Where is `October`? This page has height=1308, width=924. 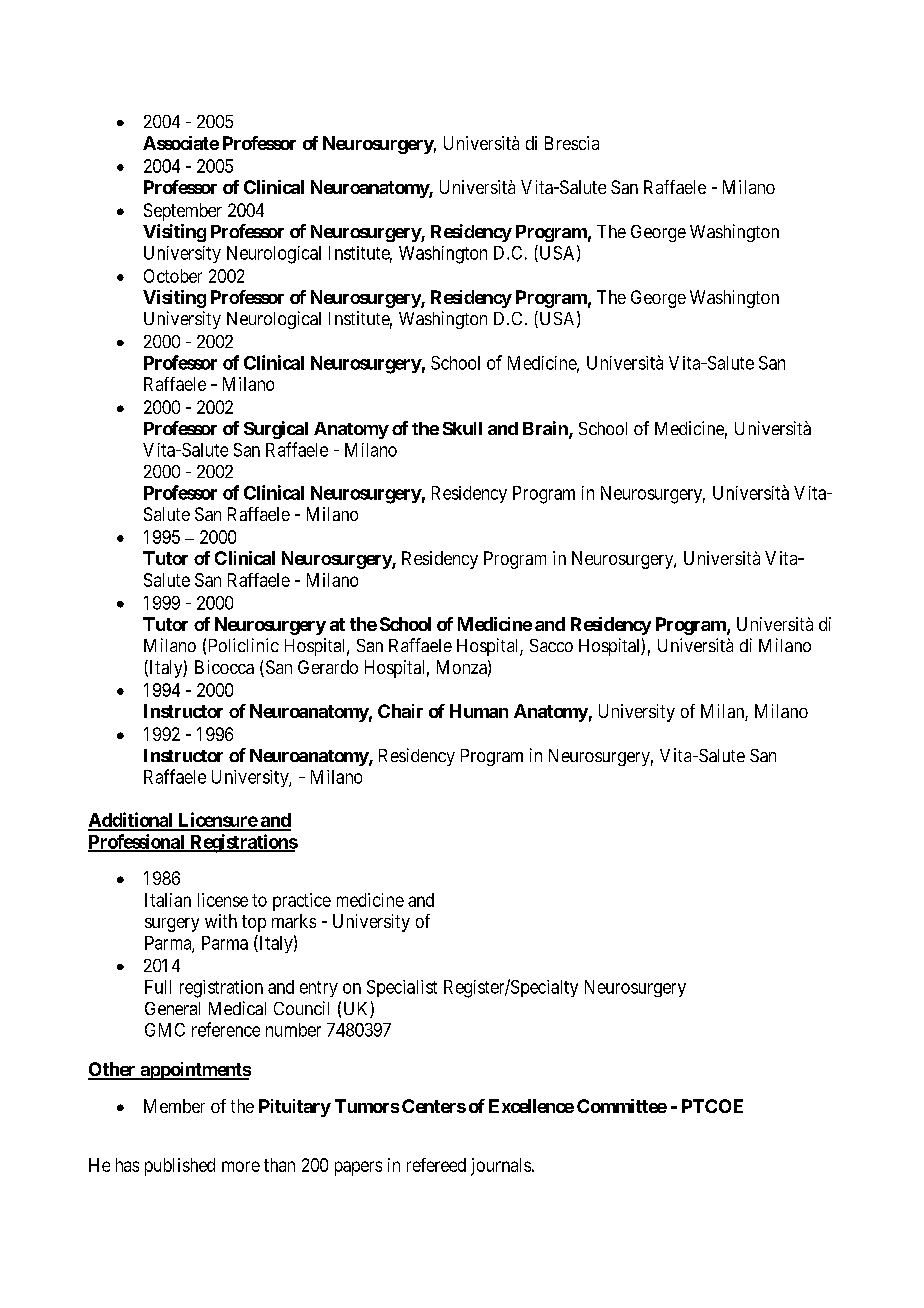 October is located at coordinates (173, 276).
